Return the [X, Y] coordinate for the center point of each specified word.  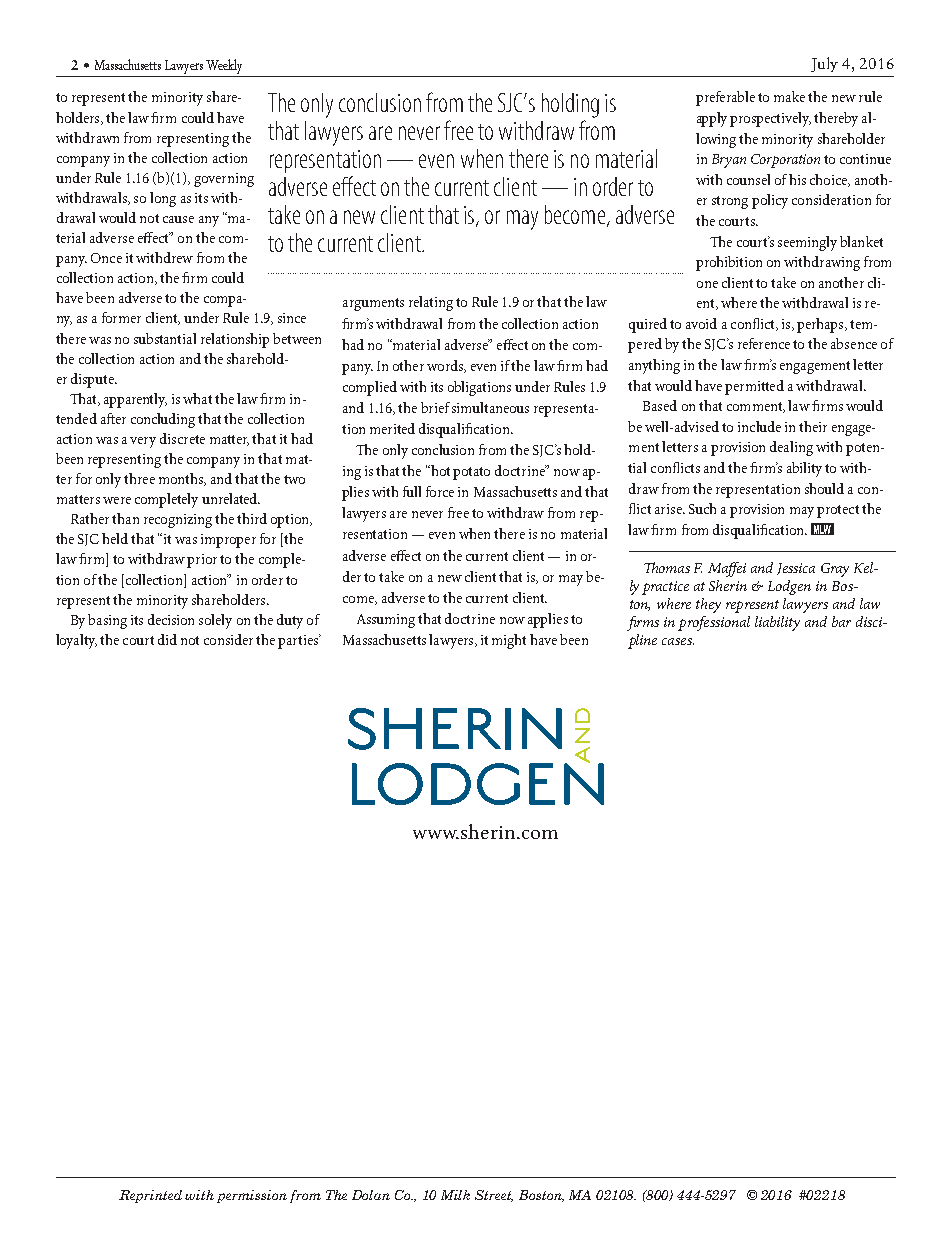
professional [714, 623]
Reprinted [150, 1196]
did [167, 639]
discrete [182, 438]
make [789, 96]
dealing [791, 448]
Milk [455, 1195]
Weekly [224, 68]
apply [712, 119]
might [509, 641]
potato [471, 473]
